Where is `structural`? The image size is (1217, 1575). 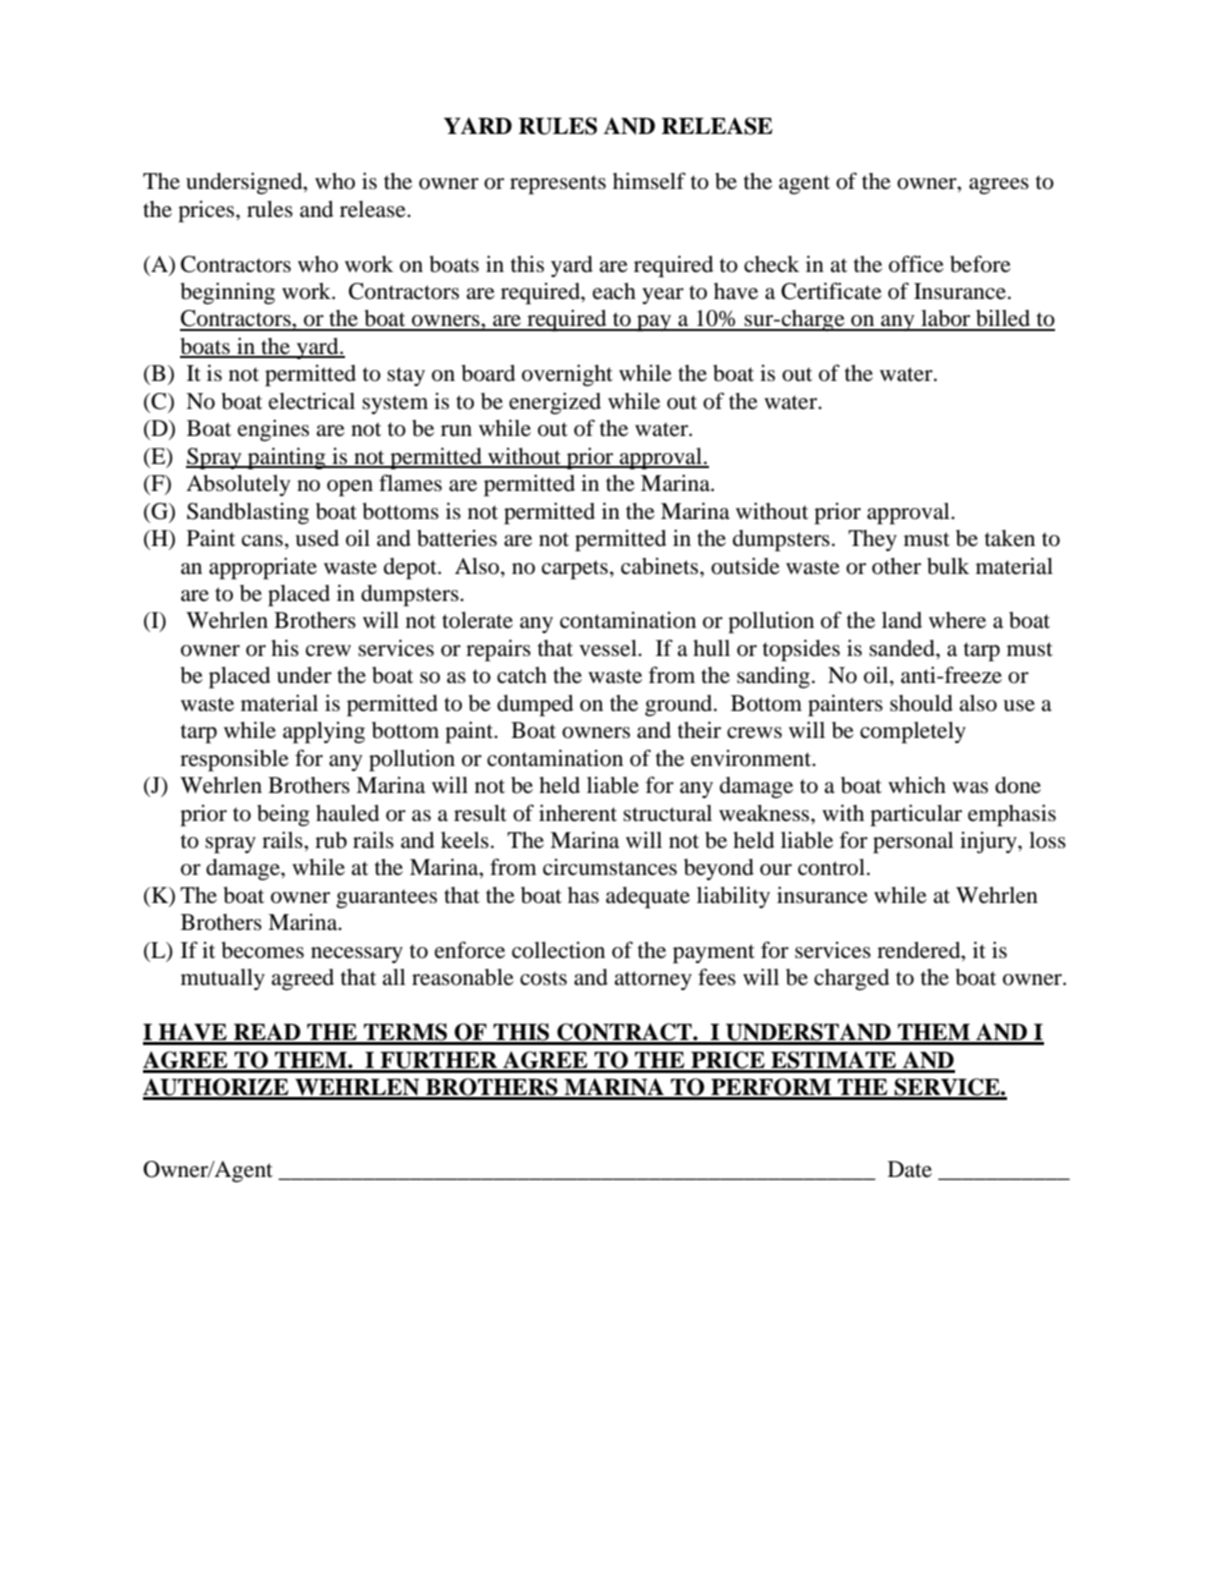 structural is located at coordinates (667, 813).
